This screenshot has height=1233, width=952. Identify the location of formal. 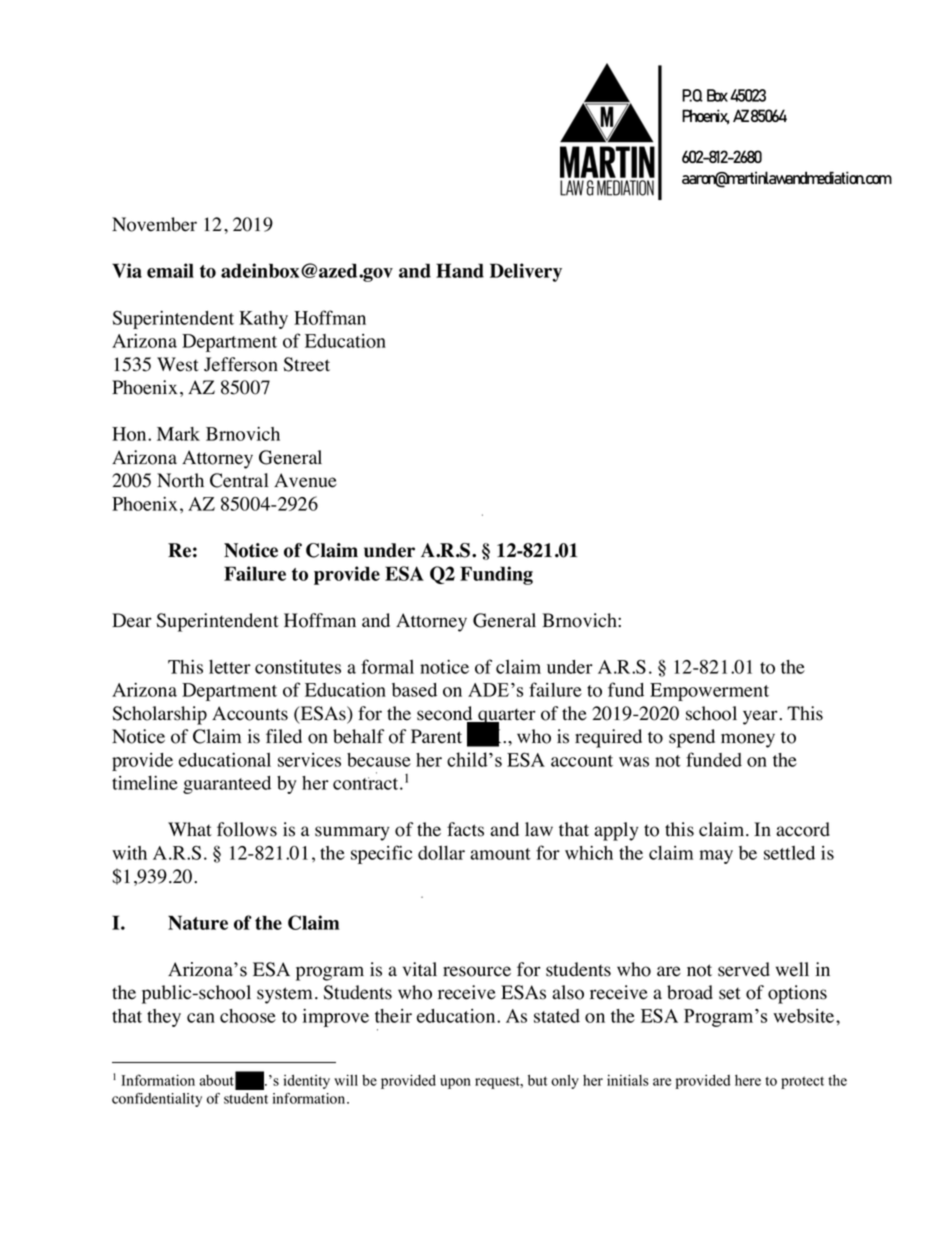
(387, 666).
